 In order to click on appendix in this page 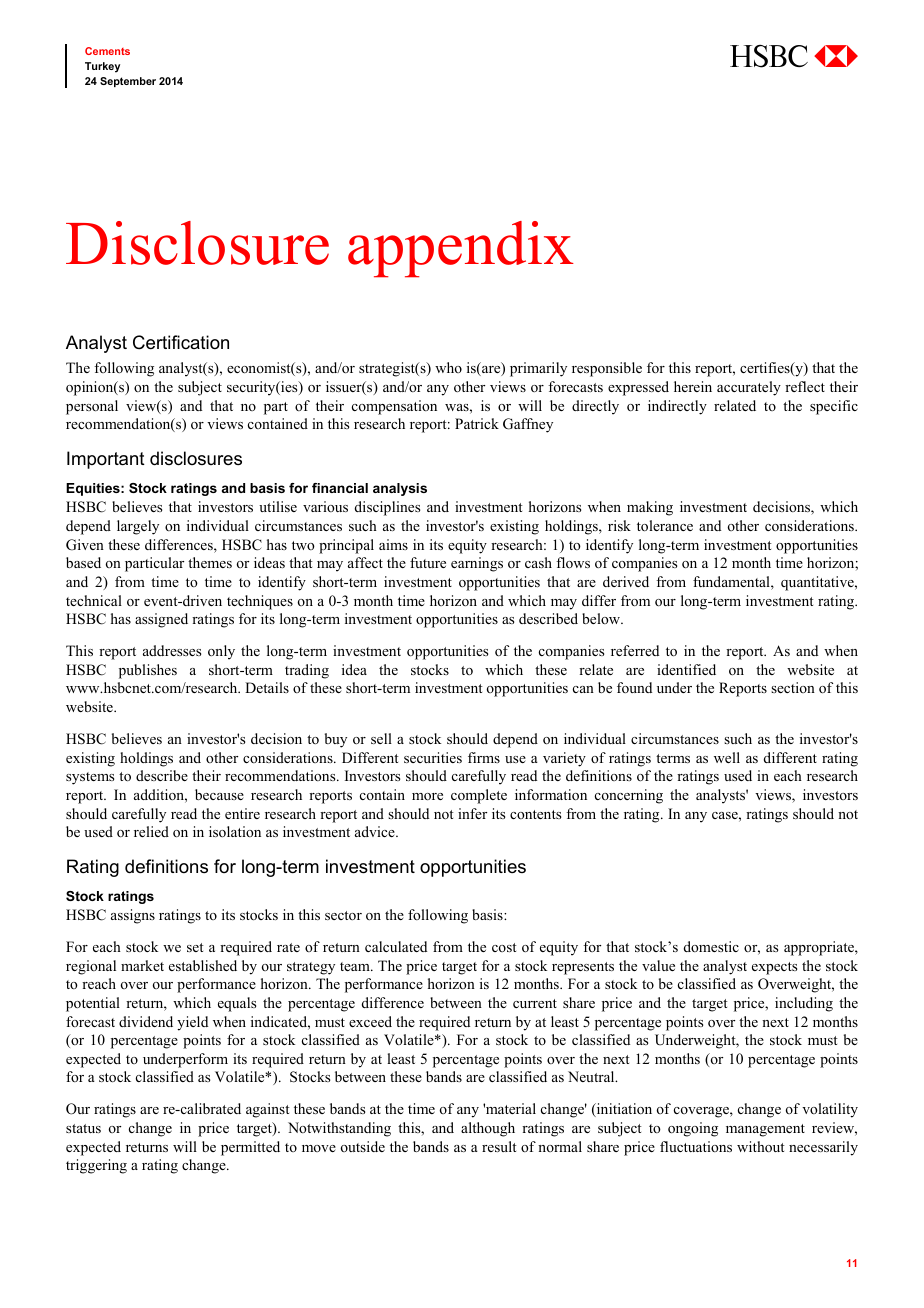, I will do `click(461, 249)`.
